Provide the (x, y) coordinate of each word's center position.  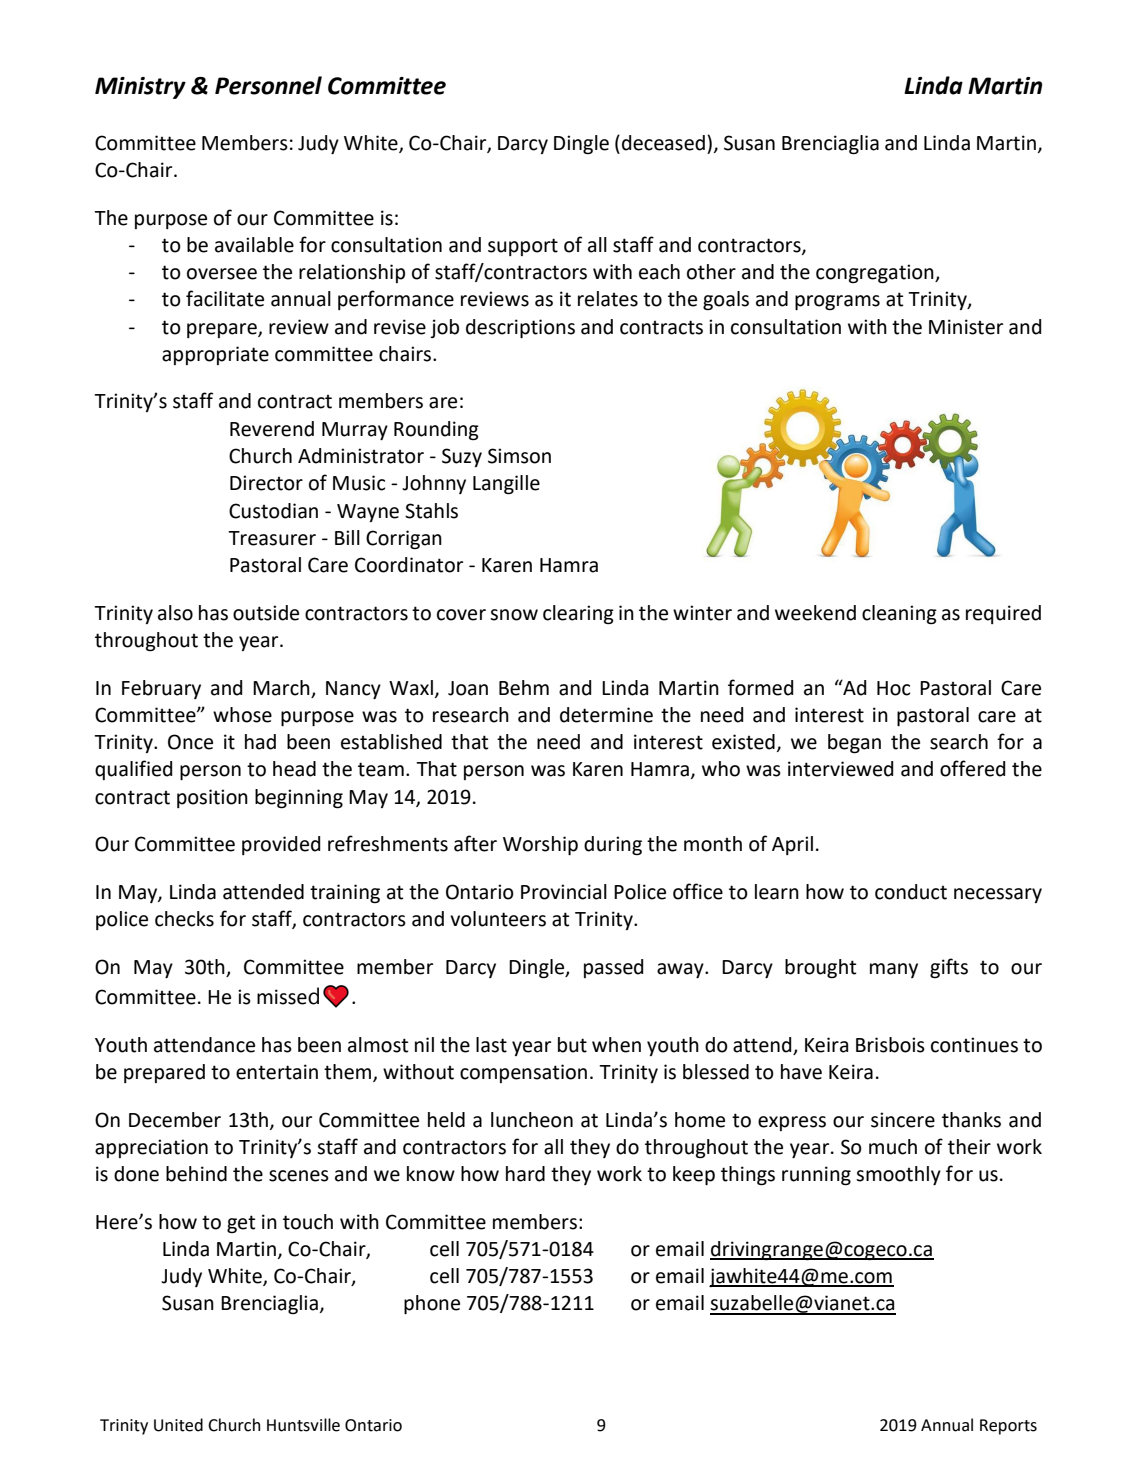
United (178, 1425)
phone (432, 1304)
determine (606, 715)
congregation (876, 274)
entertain (277, 1072)
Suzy (462, 457)
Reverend (272, 429)
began (854, 744)
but (572, 1045)
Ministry (140, 88)
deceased (663, 143)
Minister (966, 327)
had (260, 742)
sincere (903, 1120)
